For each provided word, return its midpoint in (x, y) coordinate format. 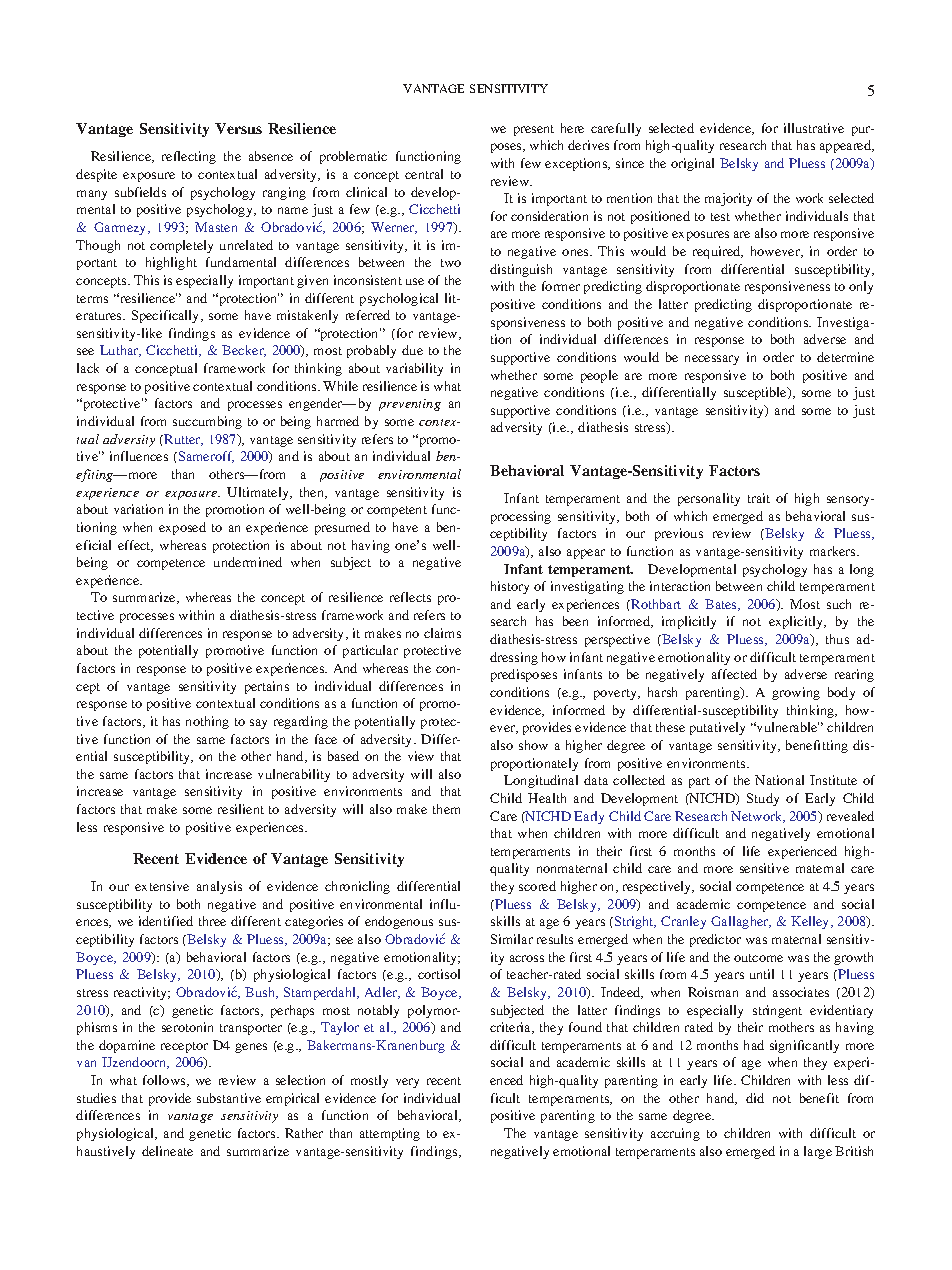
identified (166, 921)
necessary (712, 360)
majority (728, 199)
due (412, 350)
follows (165, 1081)
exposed (182, 528)
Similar (512, 939)
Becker (244, 351)
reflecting (189, 157)
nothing (207, 722)
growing (796, 693)
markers (834, 551)
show (533, 745)
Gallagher (741, 922)
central (424, 174)
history (510, 587)
